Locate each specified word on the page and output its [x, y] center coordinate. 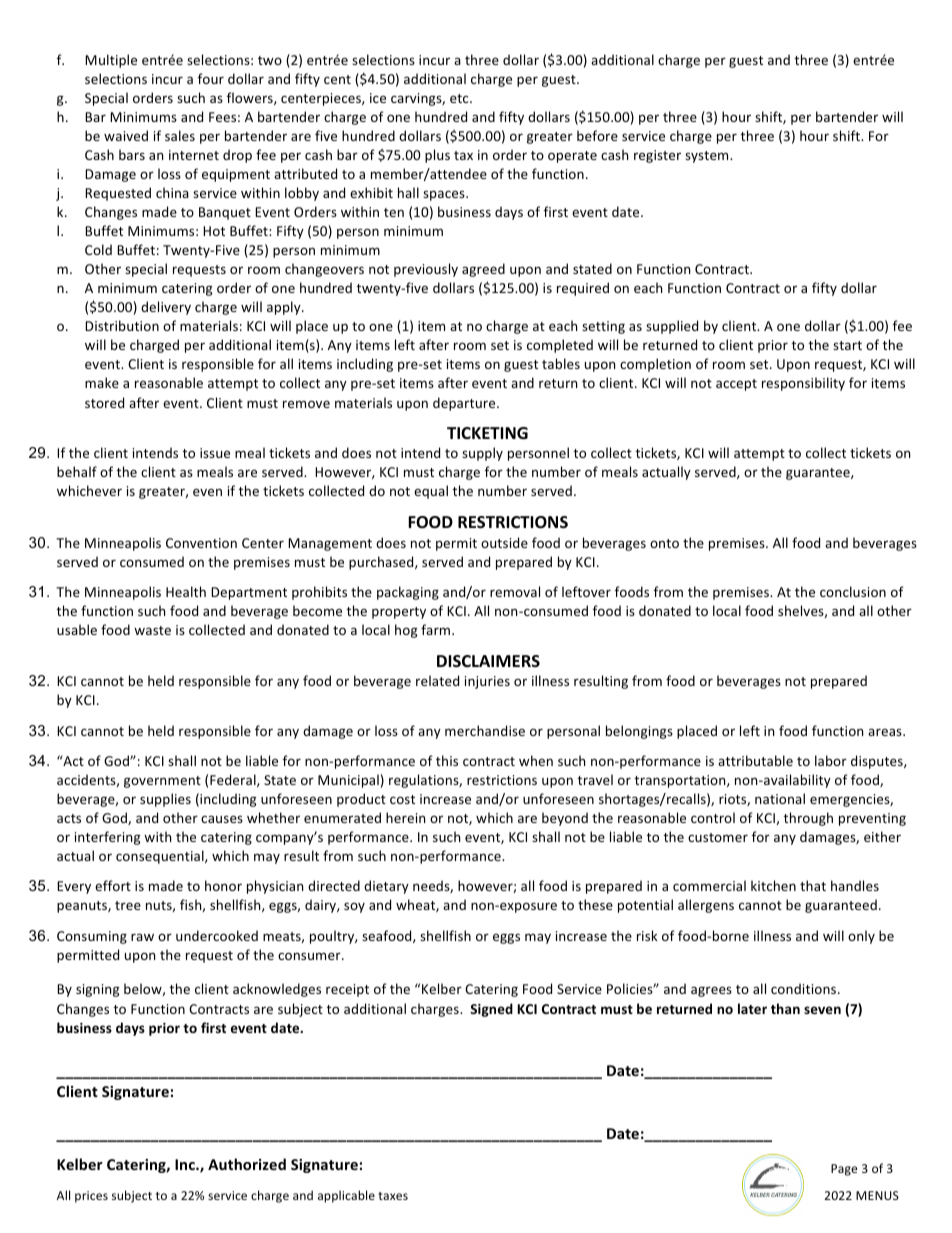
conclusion [853, 591]
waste [152, 630]
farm [437, 629]
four [211, 78]
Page [844, 1170]
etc [460, 98]
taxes [393, 1196]
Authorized [247, 1164]
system [708, 157]
